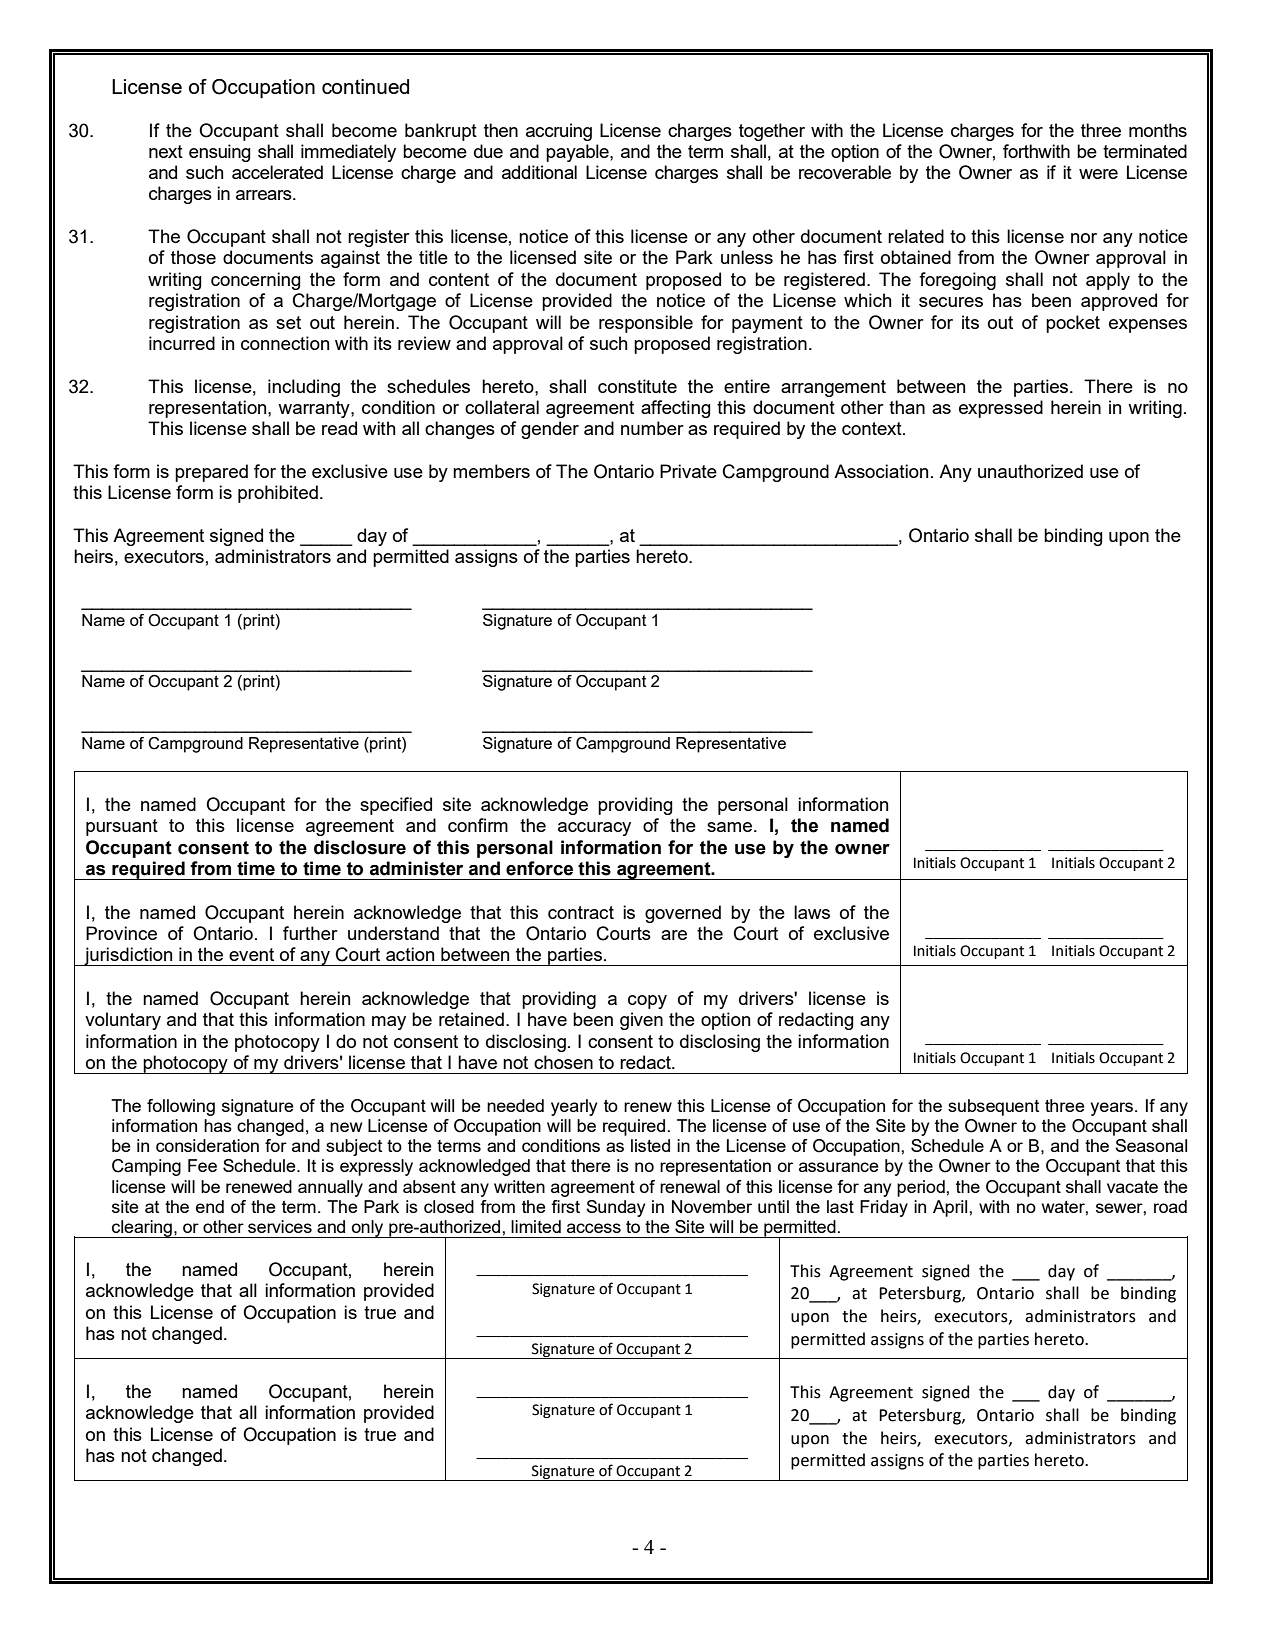 The width and height of the image is (1262, 1633). I want to click on ensuing, so click(220, 153).
